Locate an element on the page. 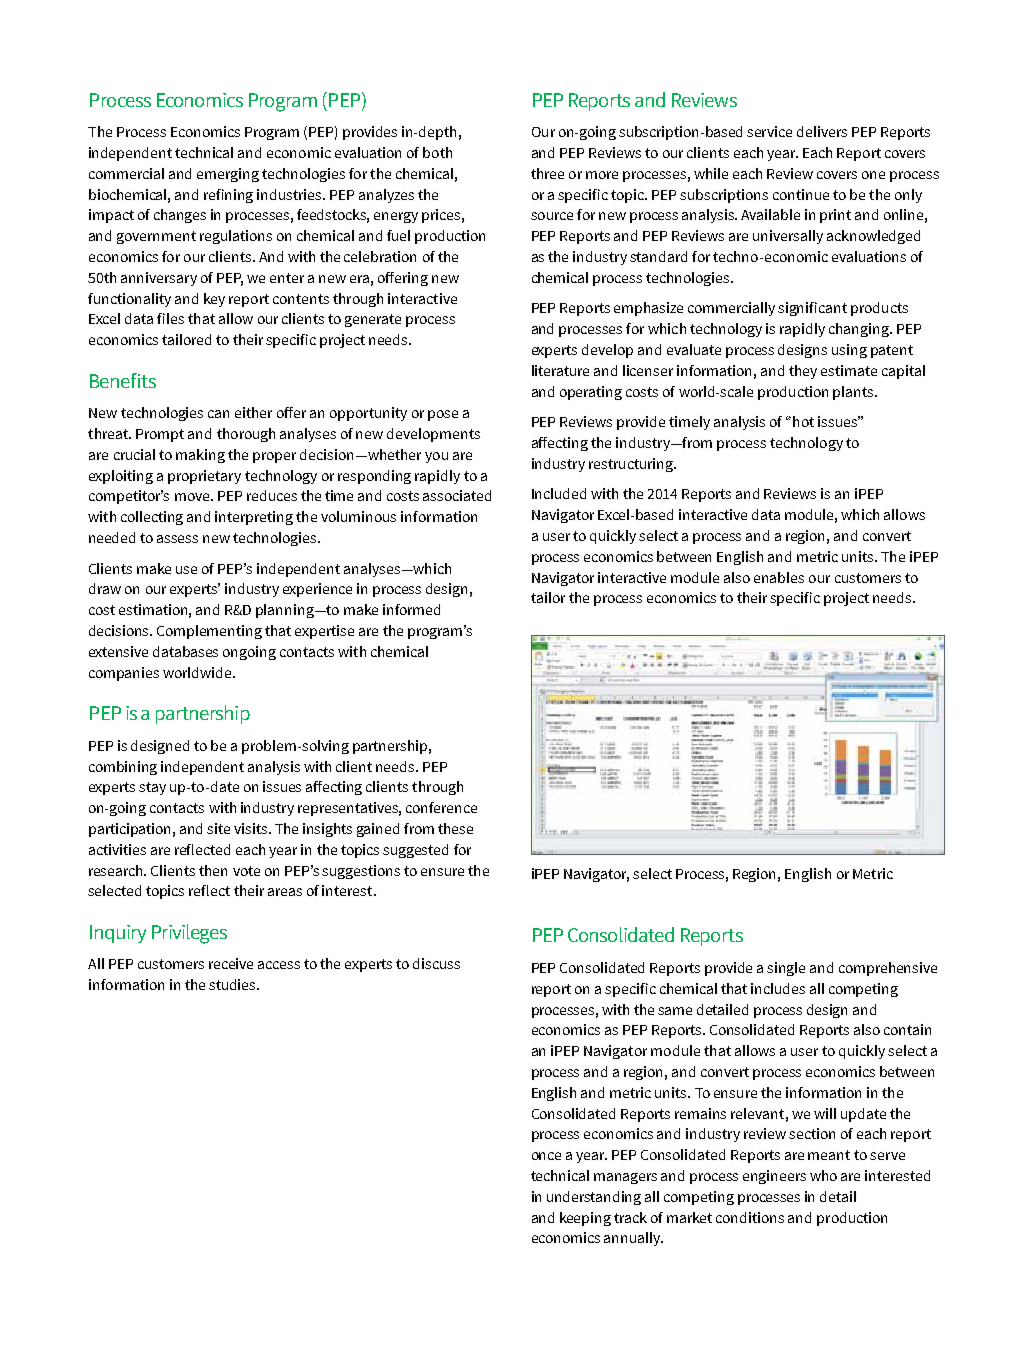  three is located at coordinates (547, 173).
